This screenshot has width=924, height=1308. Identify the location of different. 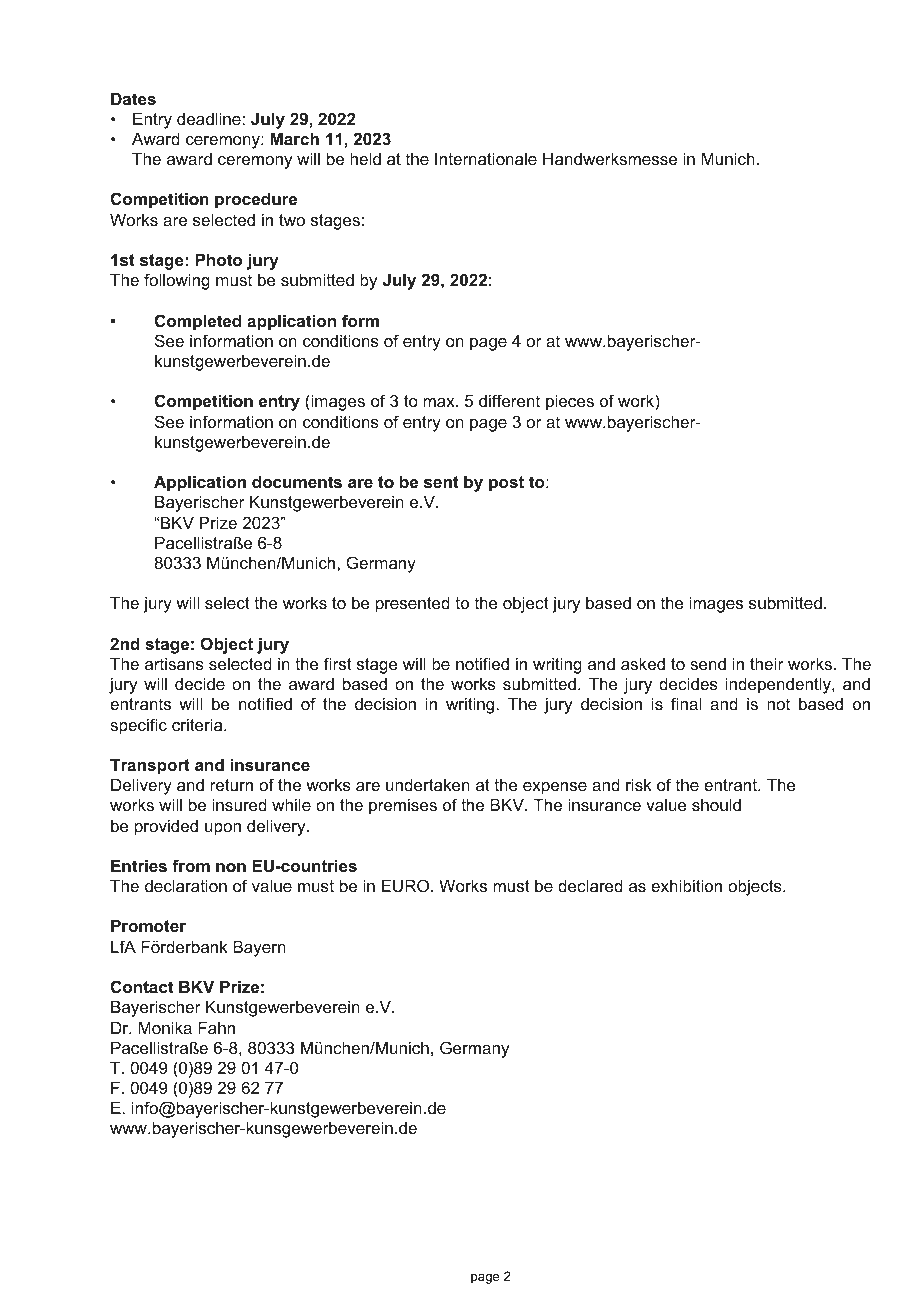
(509, 400).
